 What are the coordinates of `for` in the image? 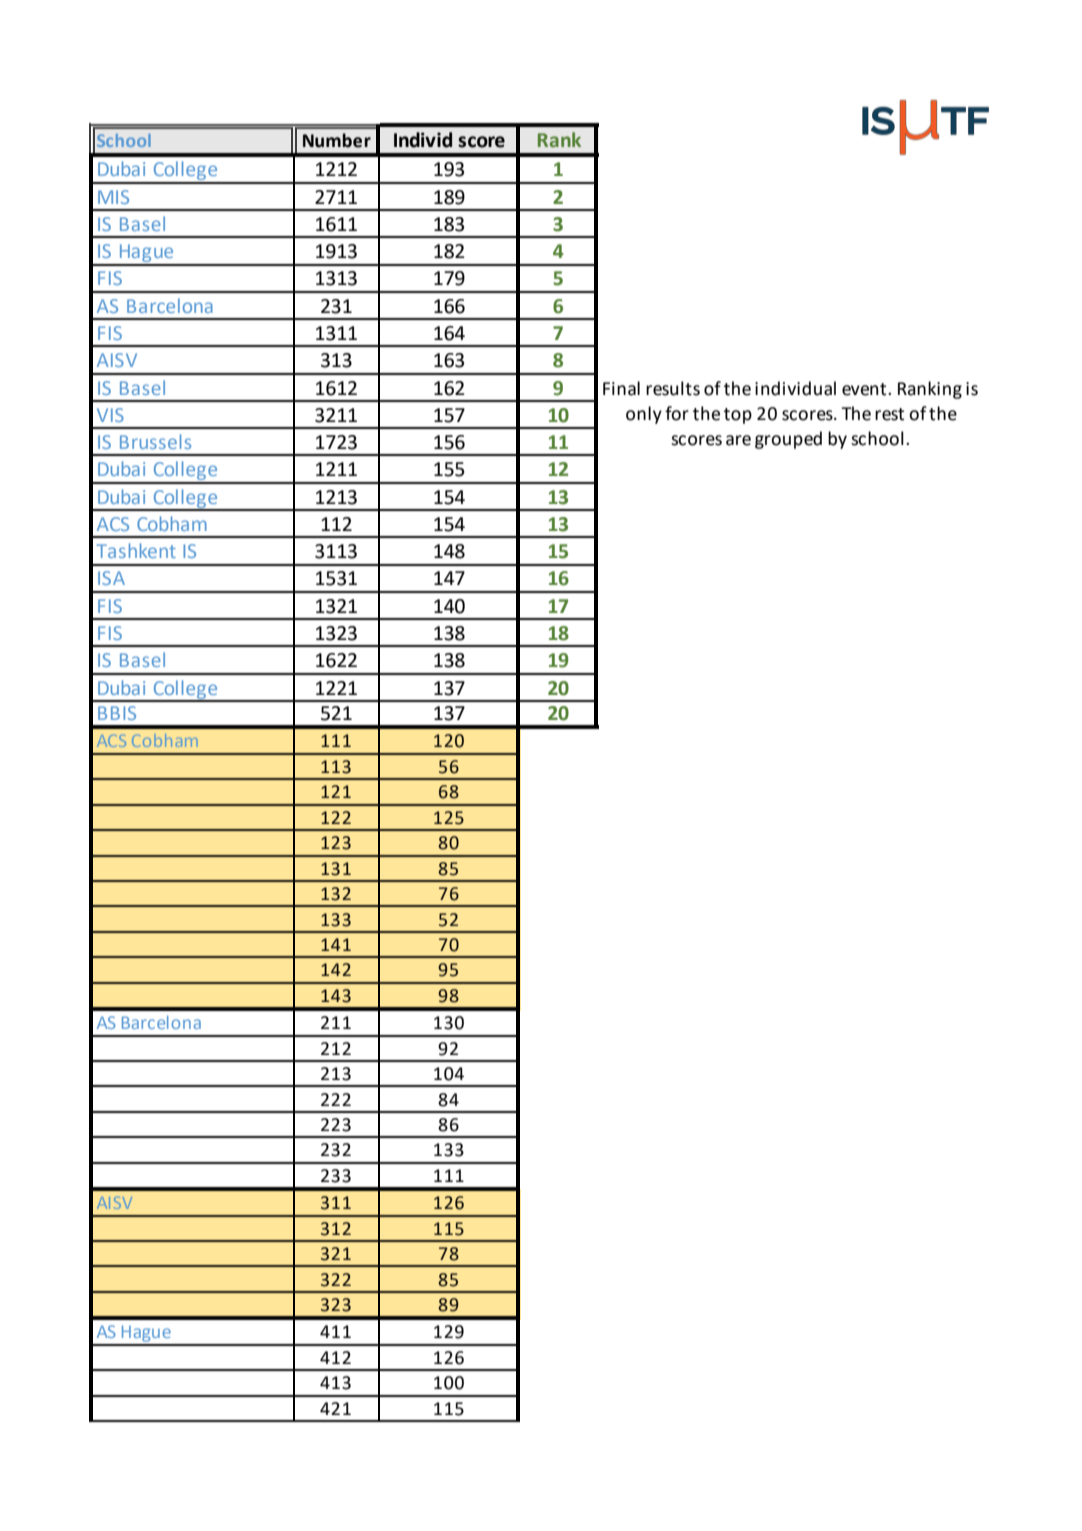 It's located at (677, 413).
